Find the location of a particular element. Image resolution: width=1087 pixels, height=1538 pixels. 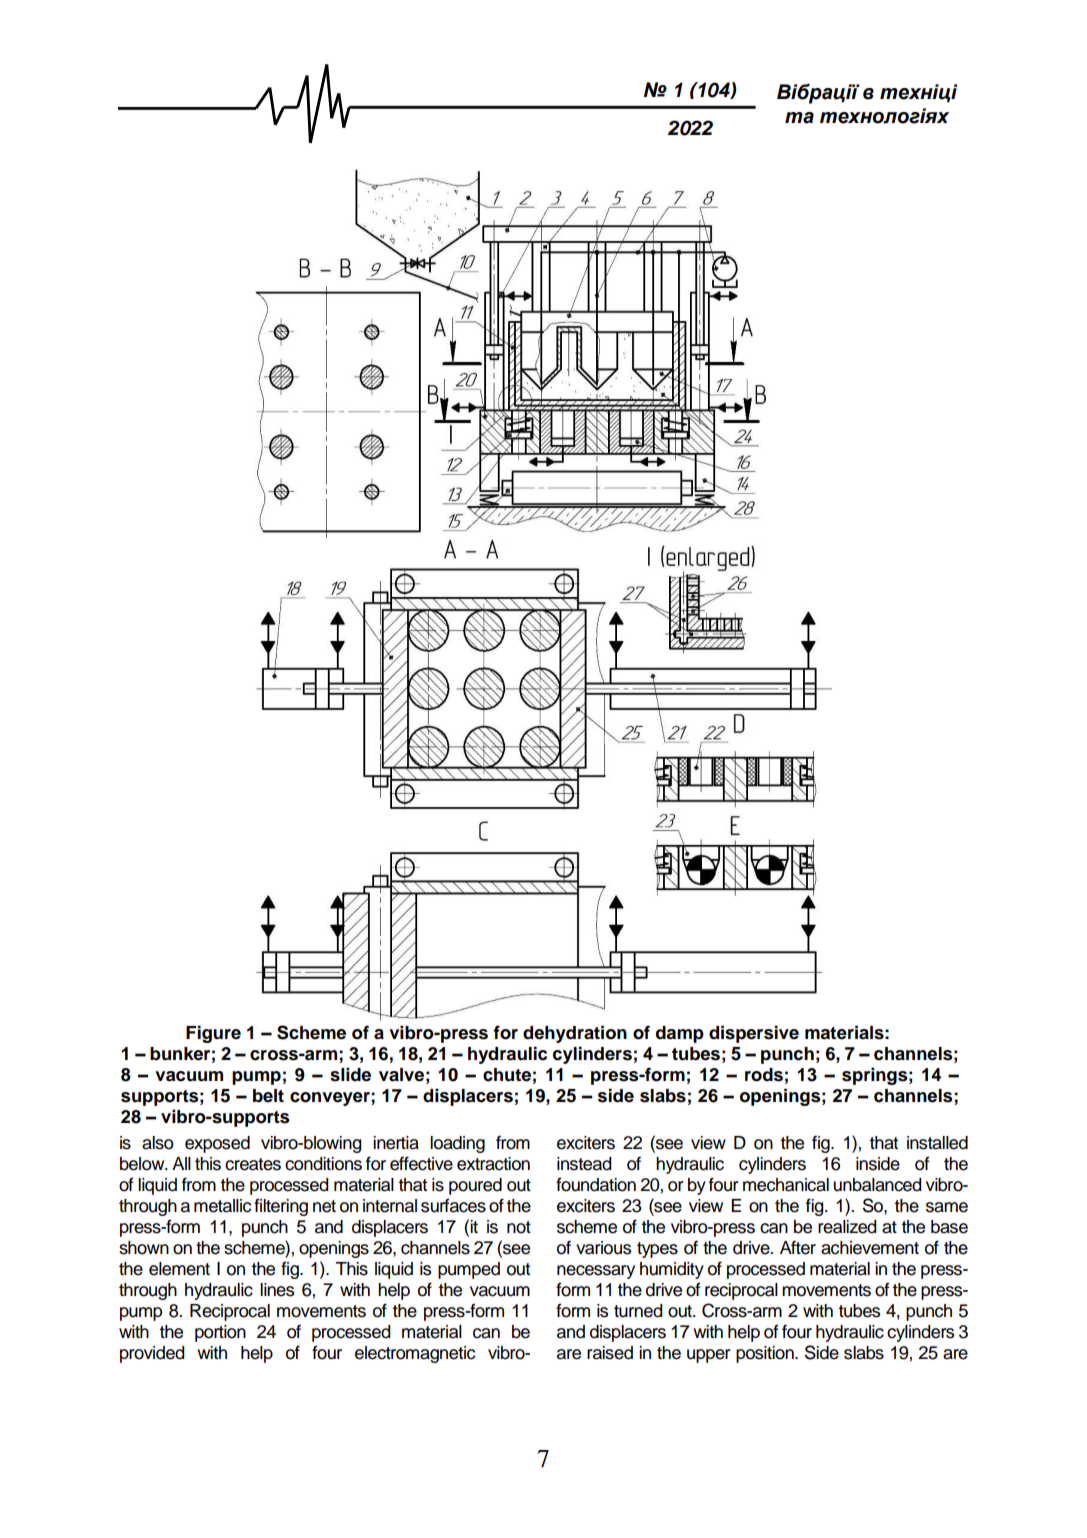

portion is located at coordinates (220, 1333).
